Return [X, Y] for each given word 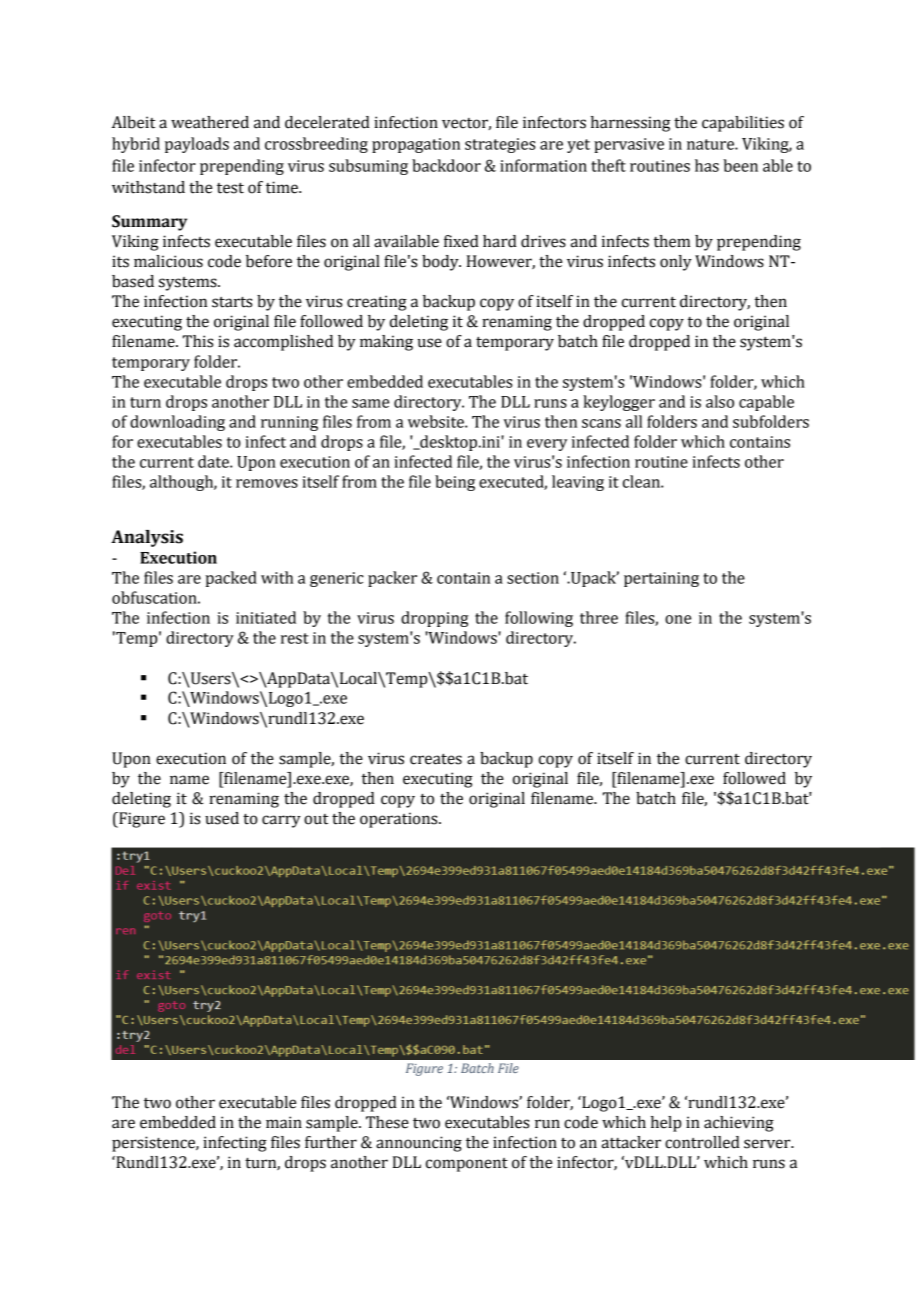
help [666, 1124]
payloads [197, 145]
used [222, 818]
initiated [266, 617]
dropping [434, 619]
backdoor [446, 165]
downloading [177, 423]
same [370, 403]
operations [400, 820]
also [720, 401]
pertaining [661, 579]
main [284, 1122]
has [707, 165]
